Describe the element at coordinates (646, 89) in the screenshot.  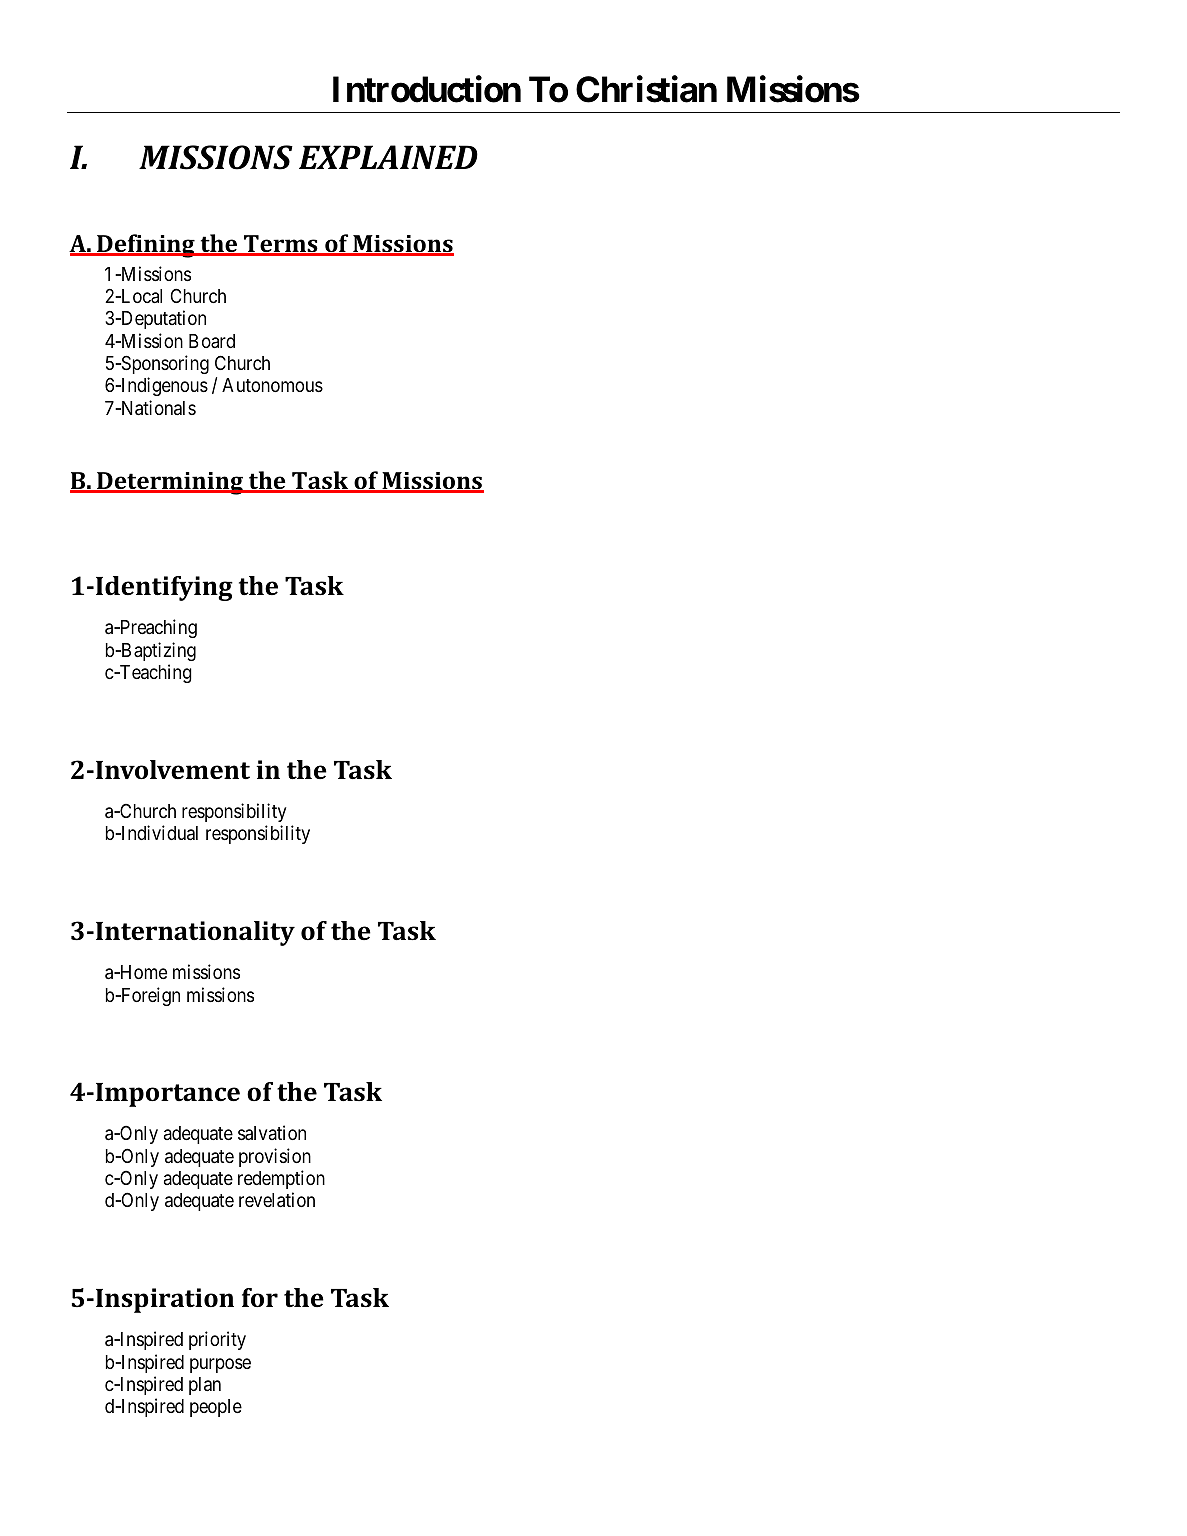
I see `Christian` at that location.
